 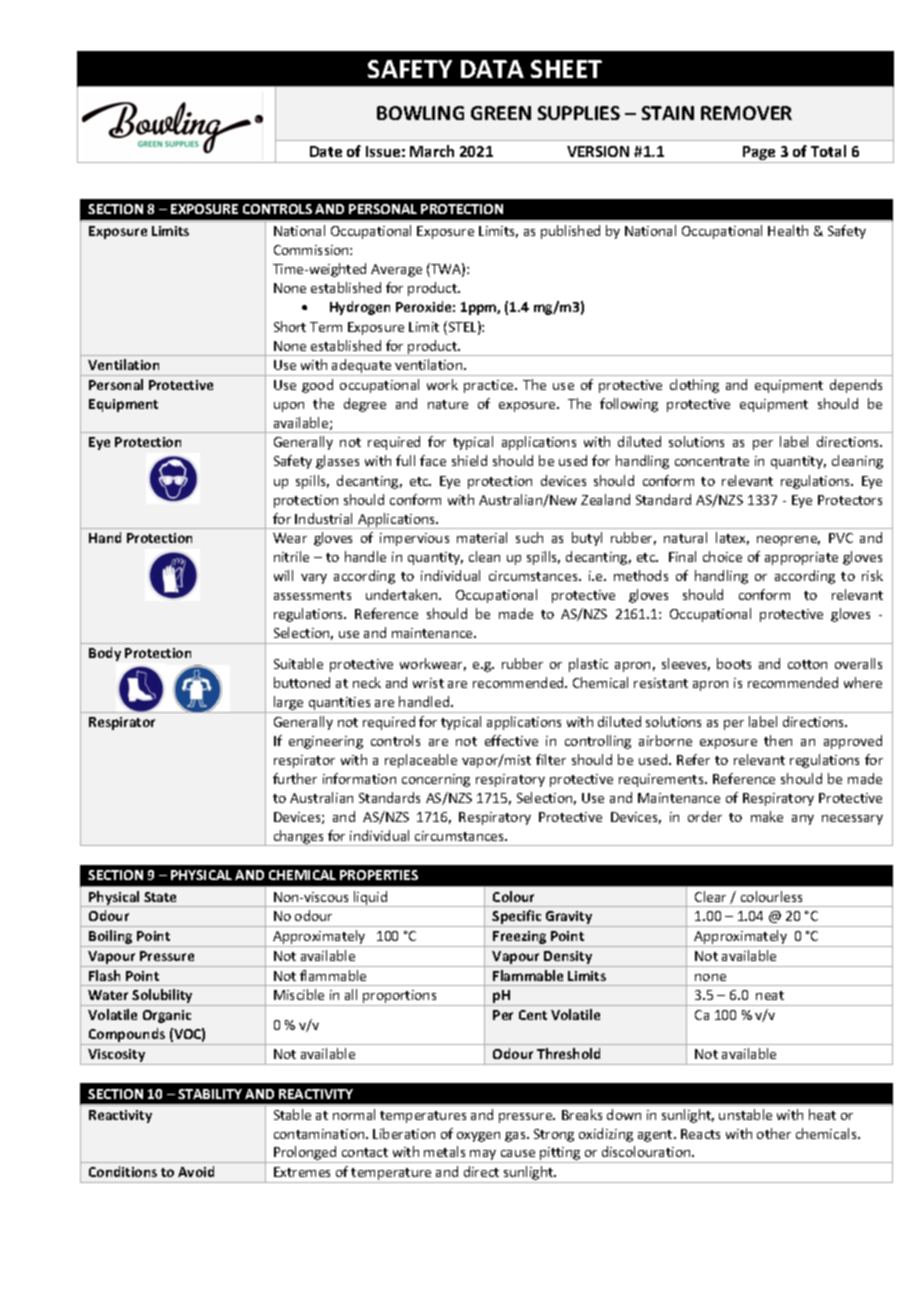 What do you see at coordinates (501, 113) in the screenshot?
I see `GREEN` at bounding box center [501, 113].
